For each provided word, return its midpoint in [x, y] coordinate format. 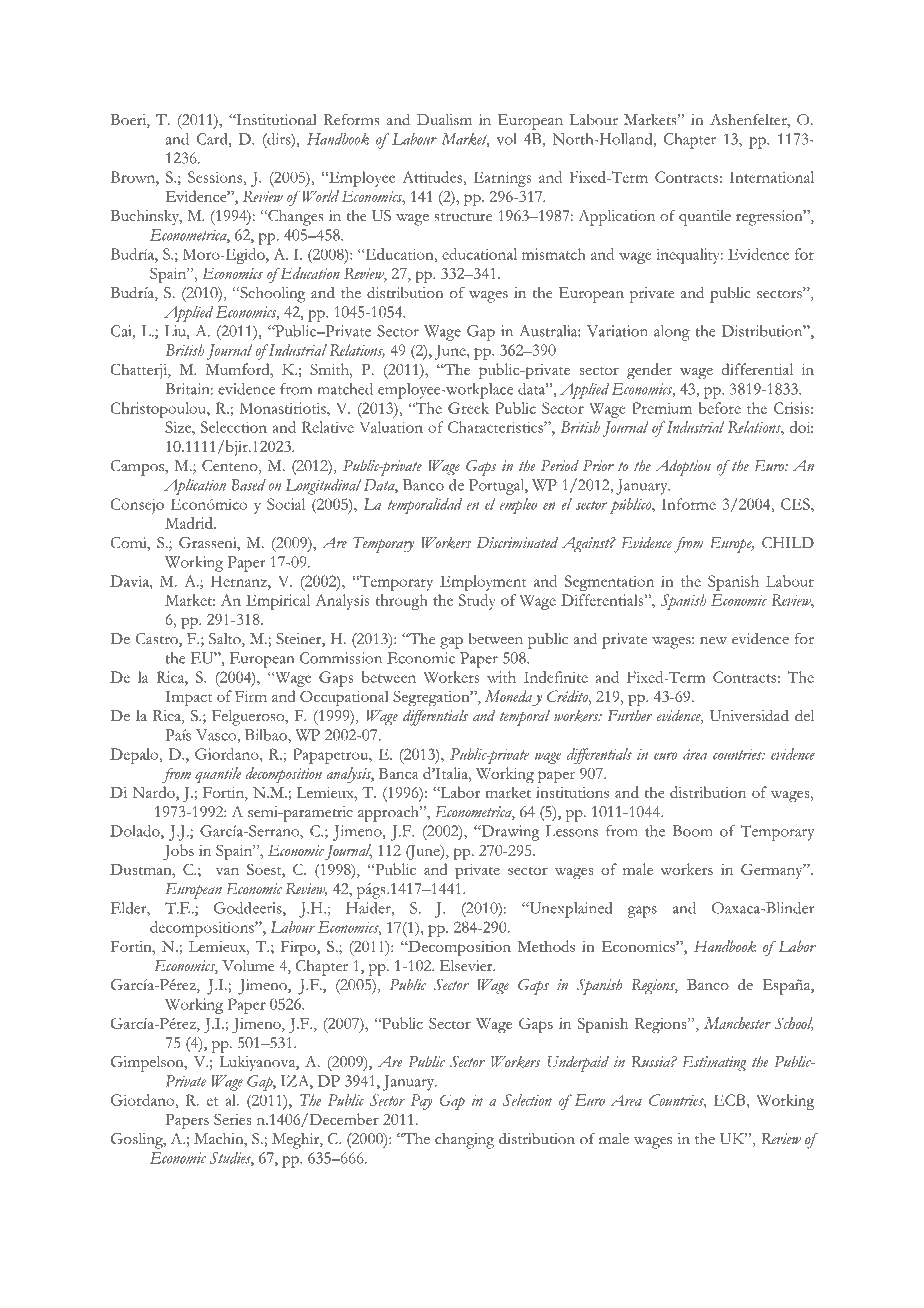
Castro [157, 640]
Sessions [216, 177]
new [713, 641]
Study [477, 602]
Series [232, 1119]
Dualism [444, 120]
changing [464, 1141]
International [771, 177]
